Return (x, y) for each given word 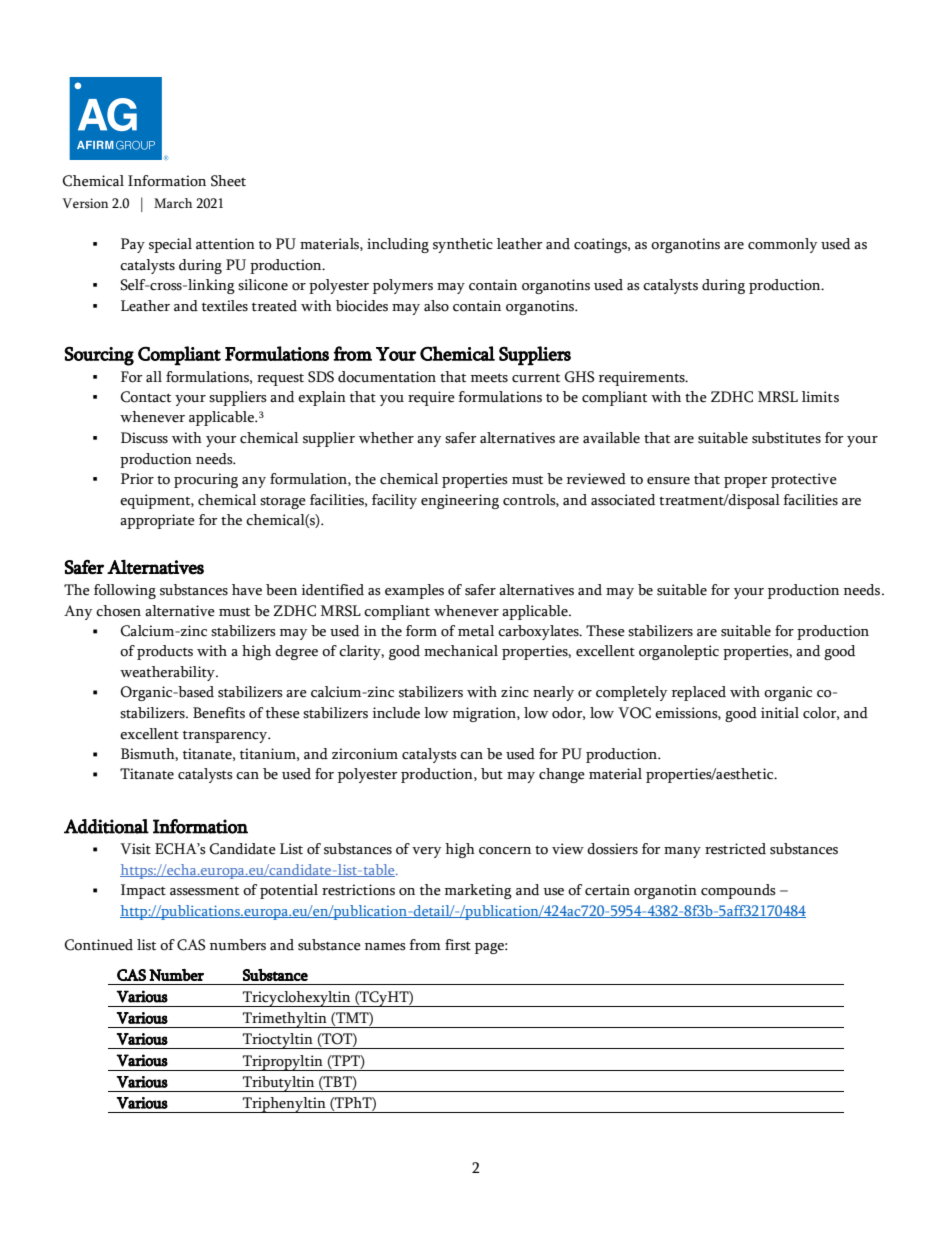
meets (489, 378)
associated (623, 500)
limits (820, 397)
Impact (143, 891)
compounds (738, 891)
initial (780, 713)
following (125, 591)
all (154, 376)
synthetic (463, 245)
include (396, 713)
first (458, 945)
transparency (226, 737)
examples (414, 591)
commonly (782, 245)
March (173, 203)
